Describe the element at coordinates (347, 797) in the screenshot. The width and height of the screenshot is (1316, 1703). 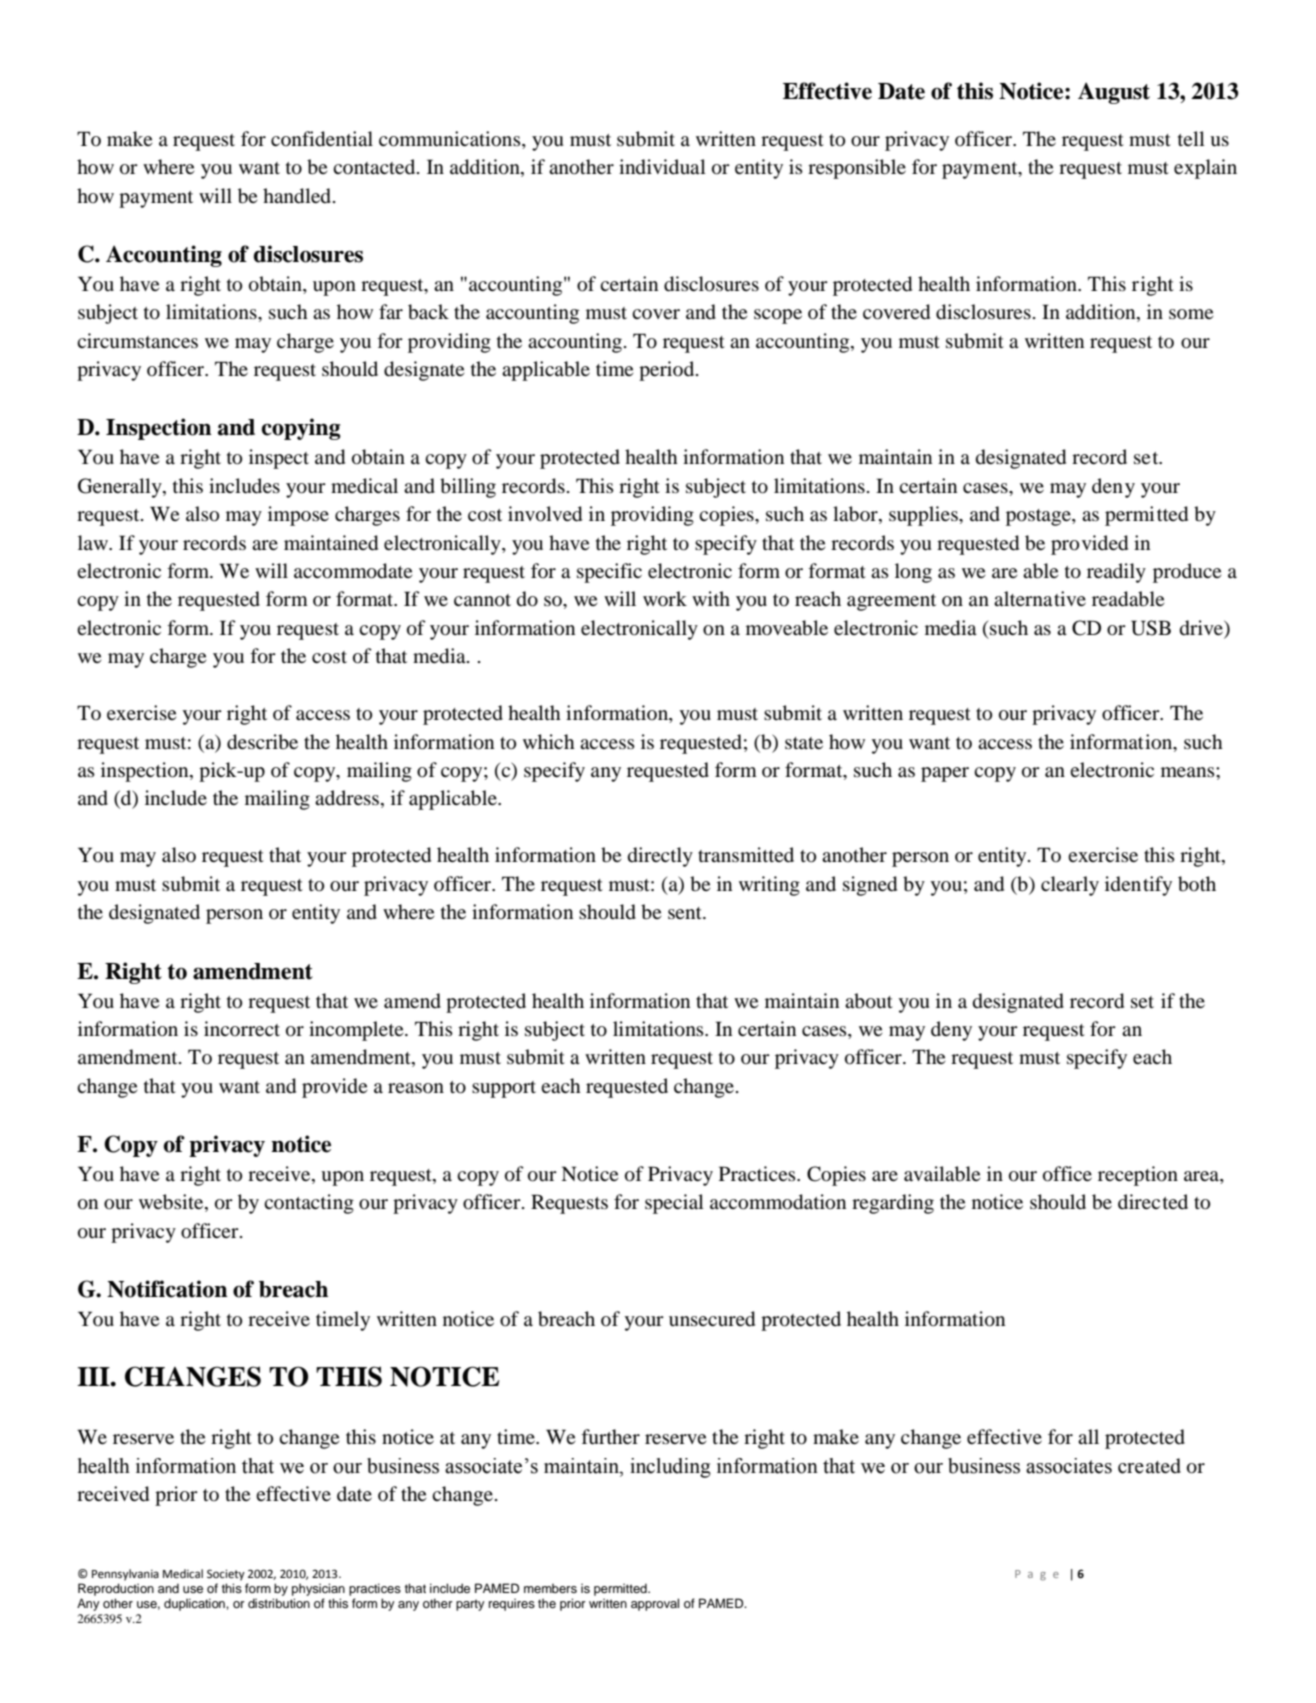
I see `address` at that location.
